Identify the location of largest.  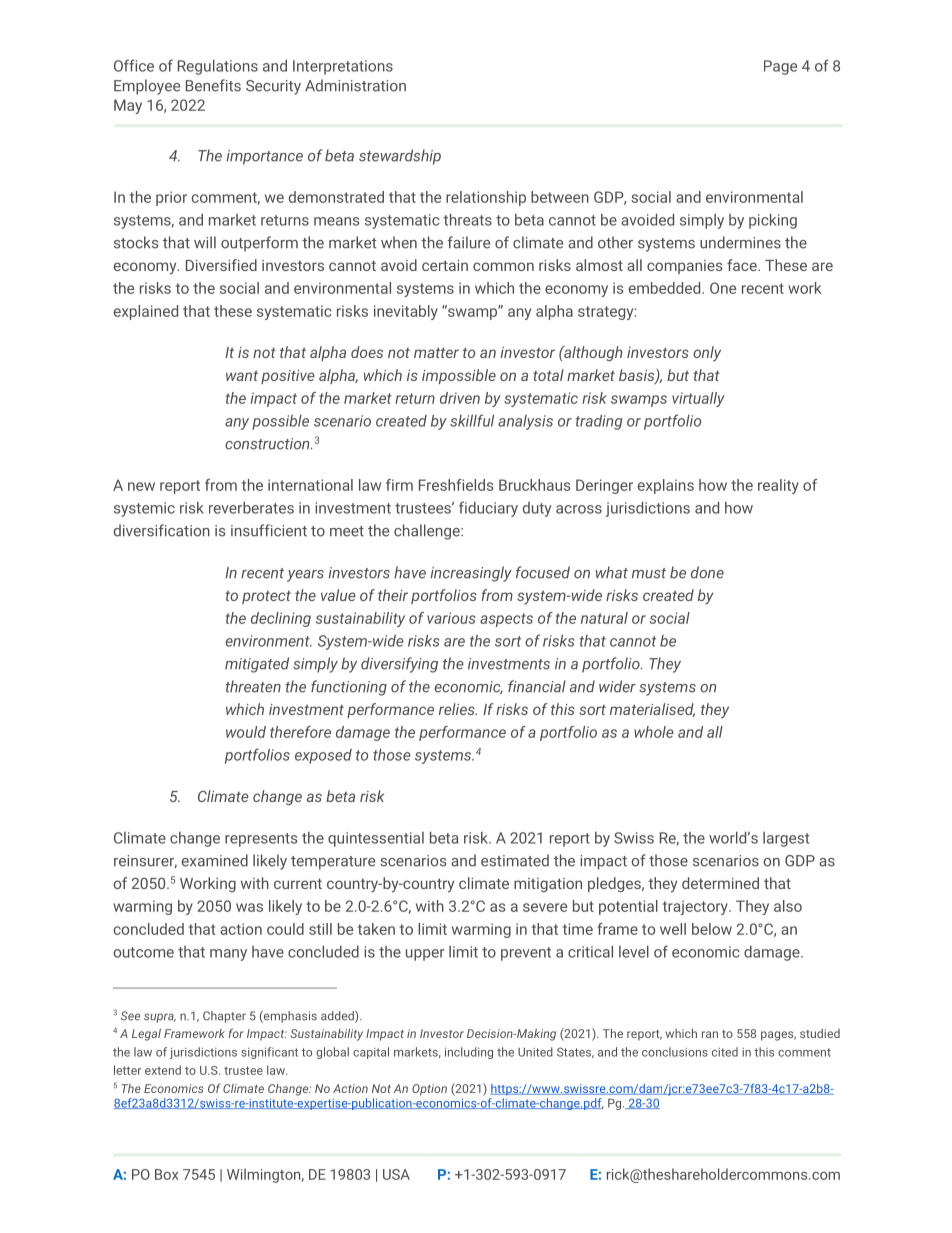
(786, 839).
